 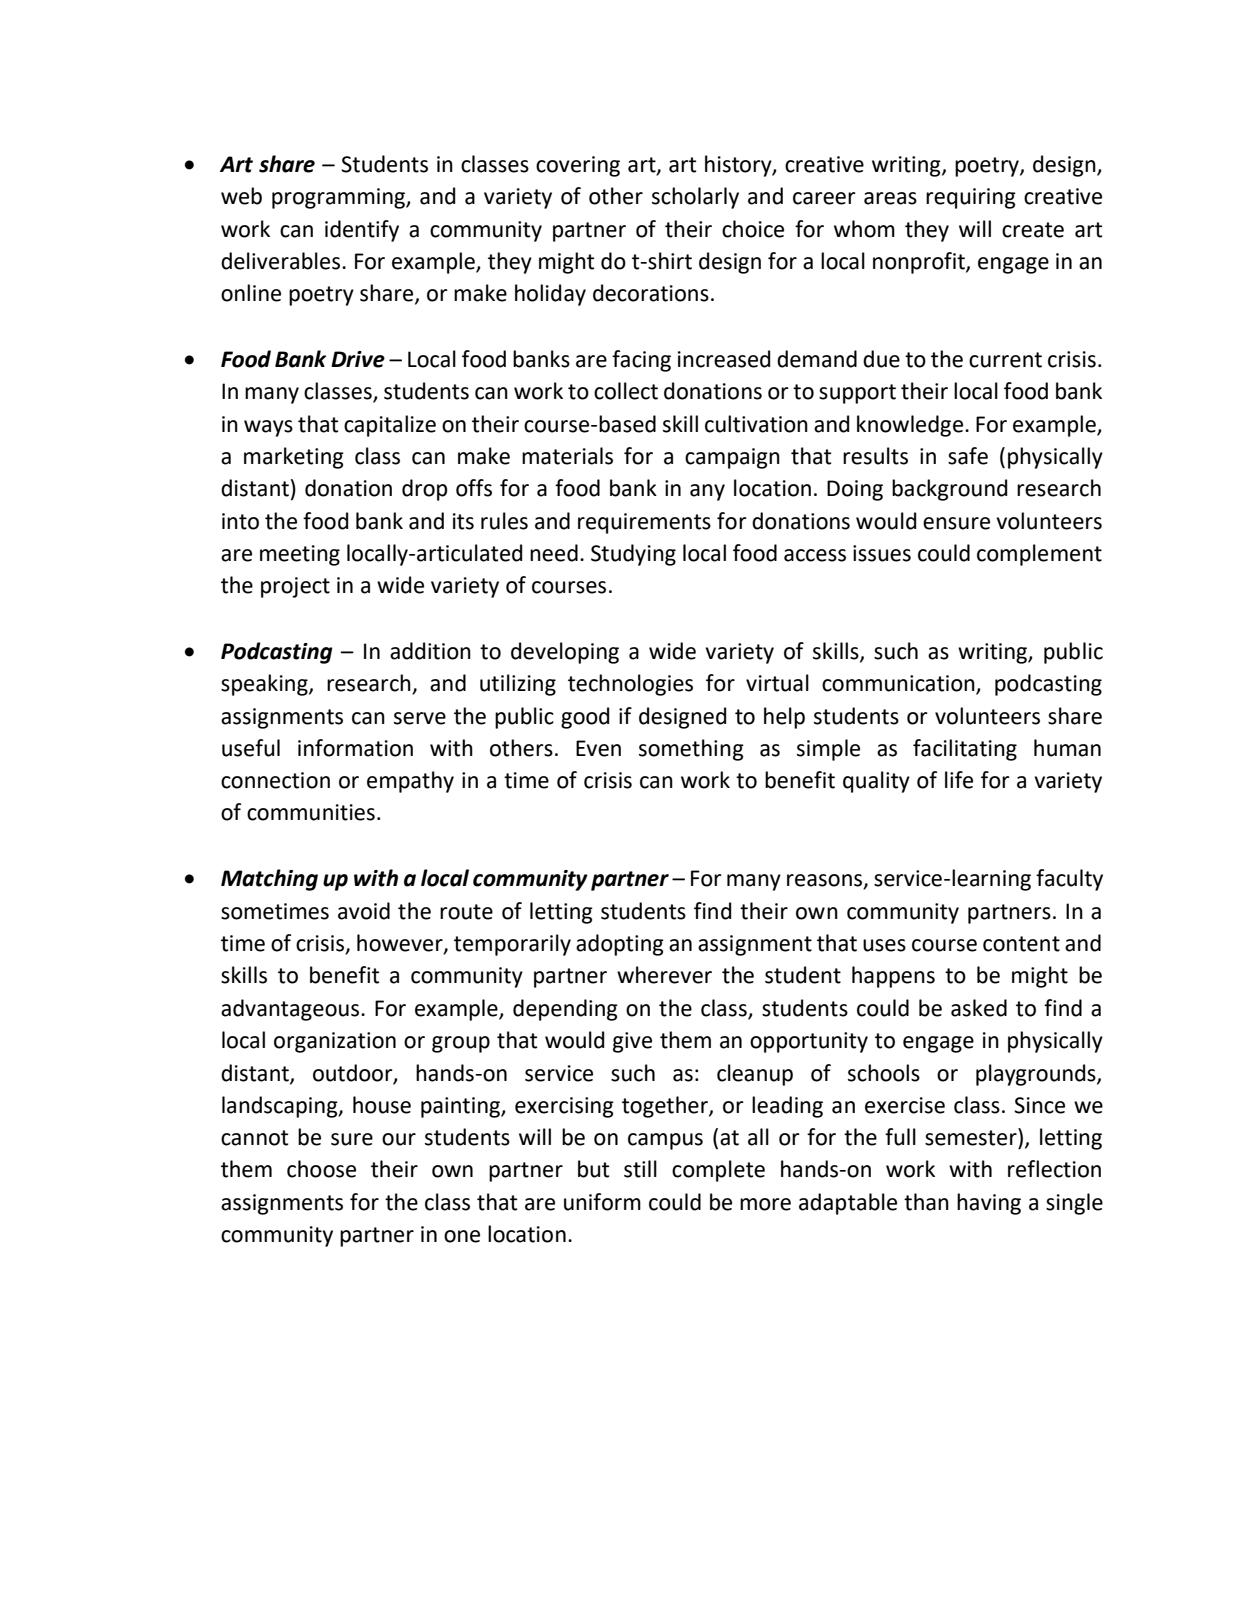 I want to click on information, so click(x=355, y=748).
